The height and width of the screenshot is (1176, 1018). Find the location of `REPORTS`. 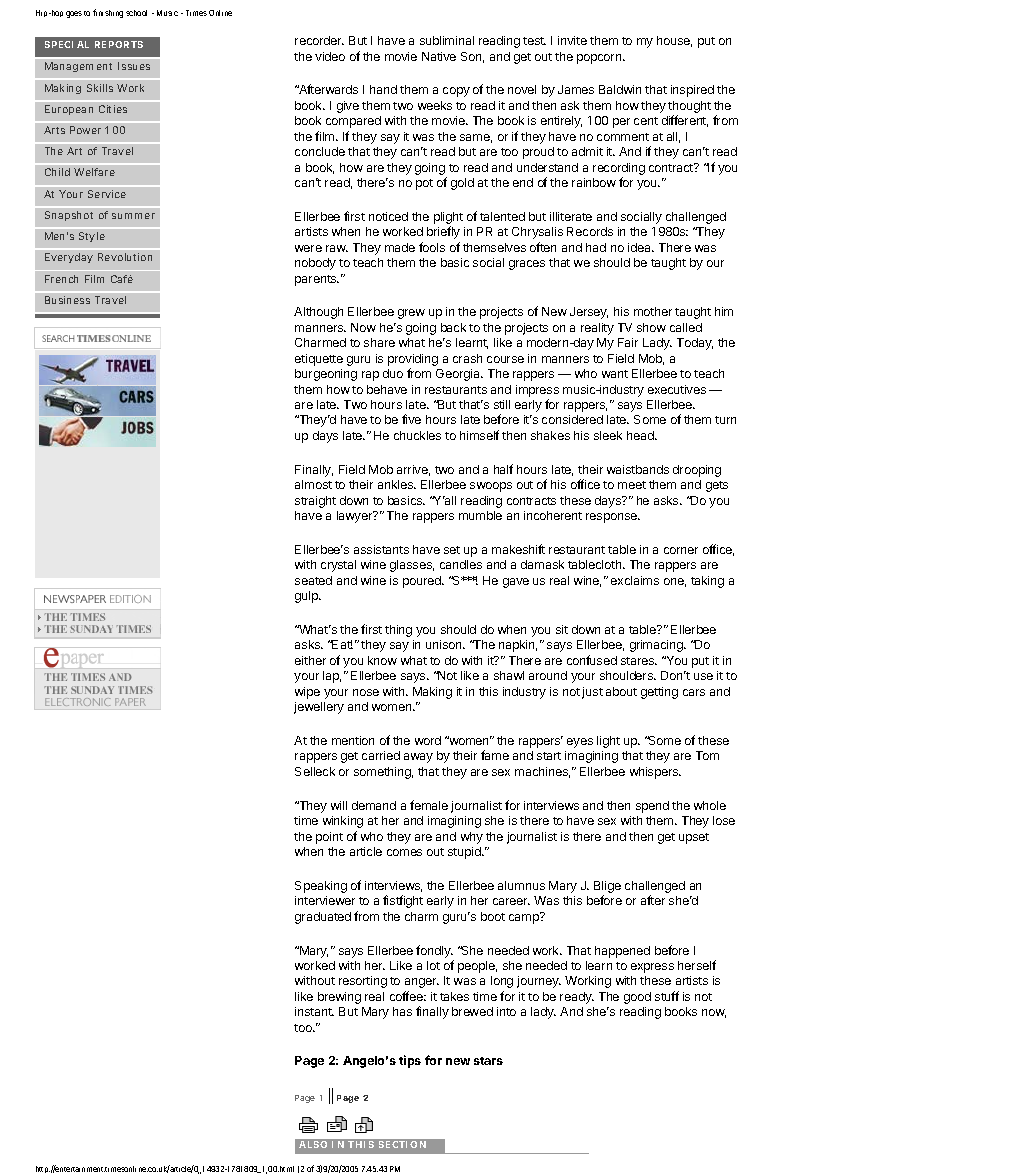

REPORTS is located at coordinates (119, 44).
